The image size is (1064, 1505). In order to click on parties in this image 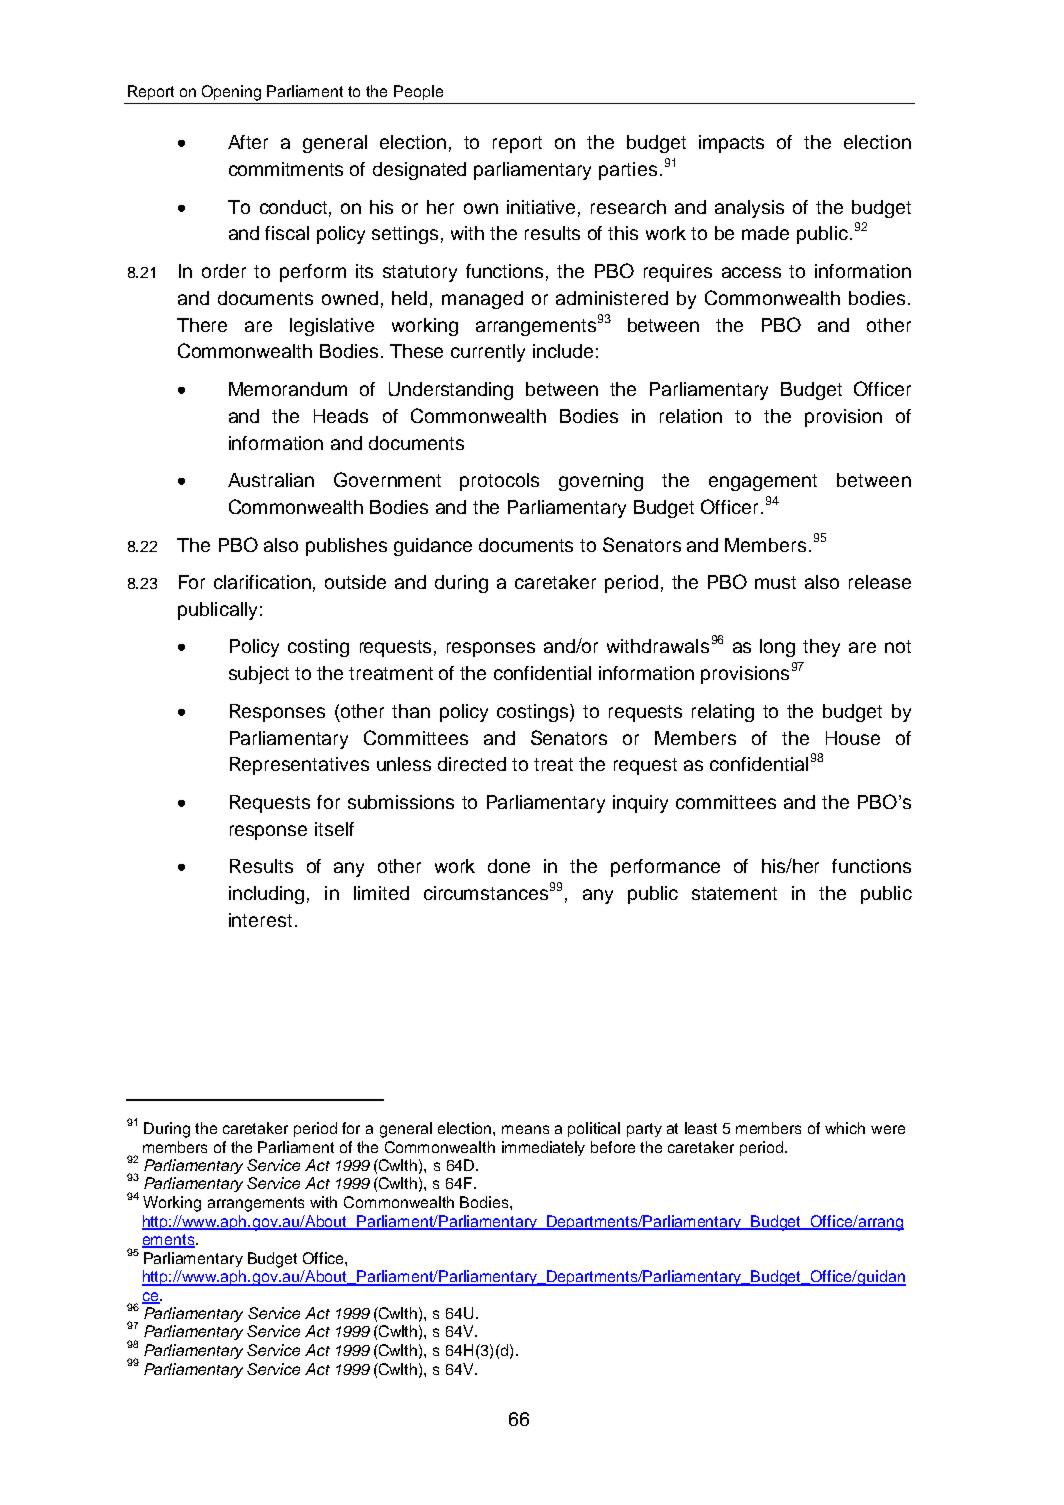, I will do `click(628, 171)`.
